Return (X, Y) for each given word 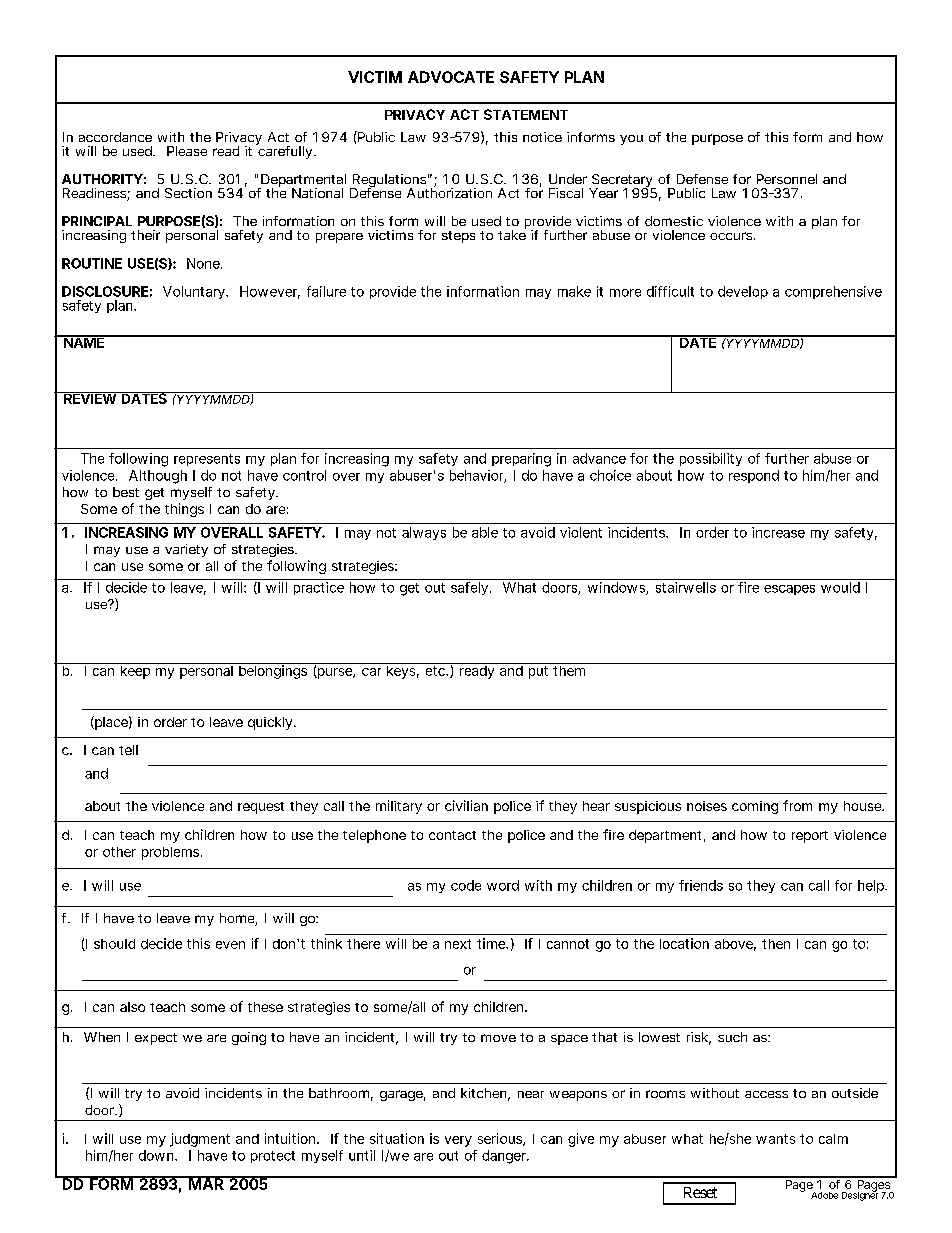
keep (136, 671)
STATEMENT (526, 114)
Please (187, 151)
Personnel (787, 179)
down (158, 1155)
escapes (789, 590)
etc (437, 671)
